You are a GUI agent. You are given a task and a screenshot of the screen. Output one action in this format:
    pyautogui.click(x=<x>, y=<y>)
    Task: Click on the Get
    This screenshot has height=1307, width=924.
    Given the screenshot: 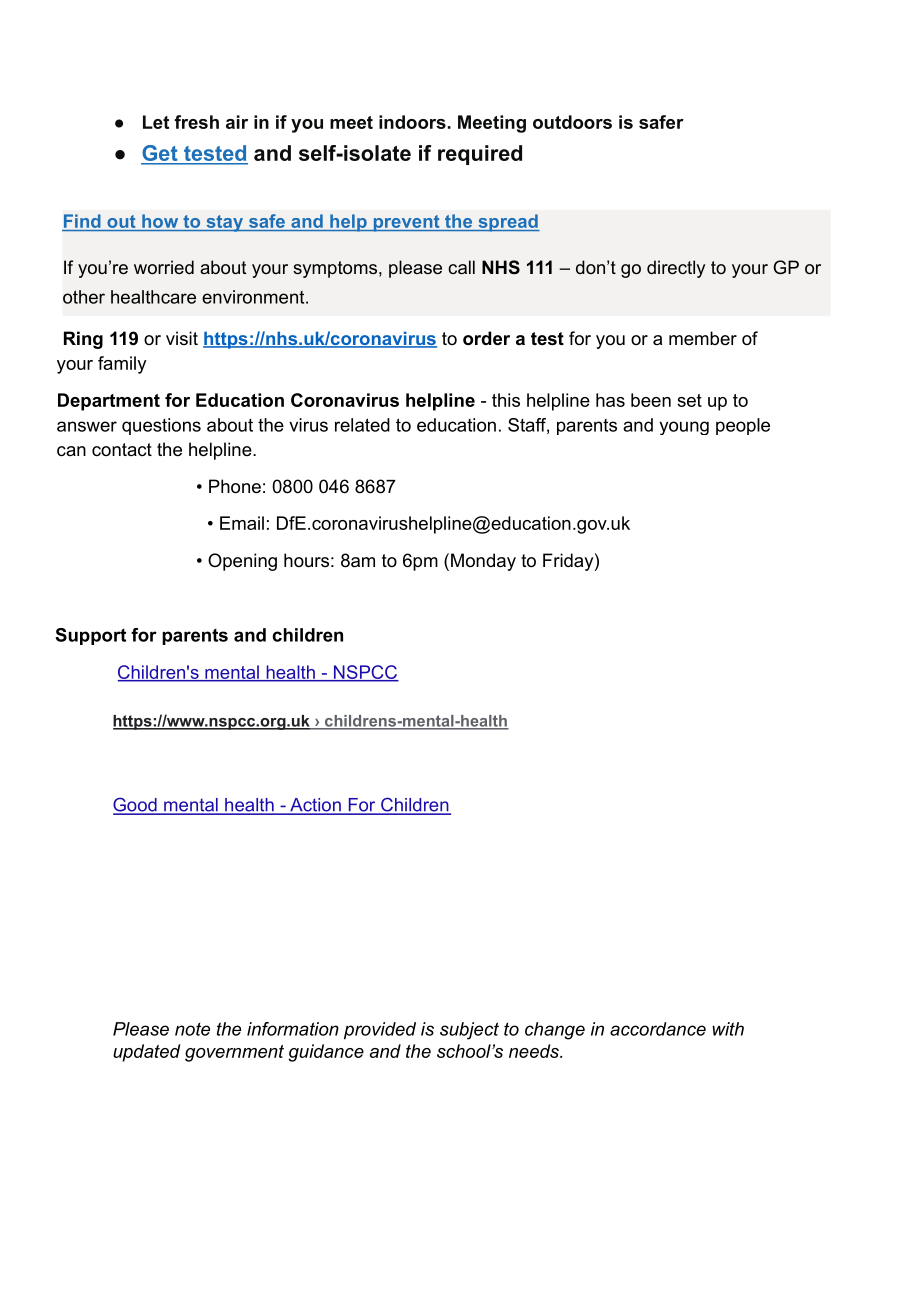 What is the action you would take?
    pyautogui.click(x=160, y=154)
